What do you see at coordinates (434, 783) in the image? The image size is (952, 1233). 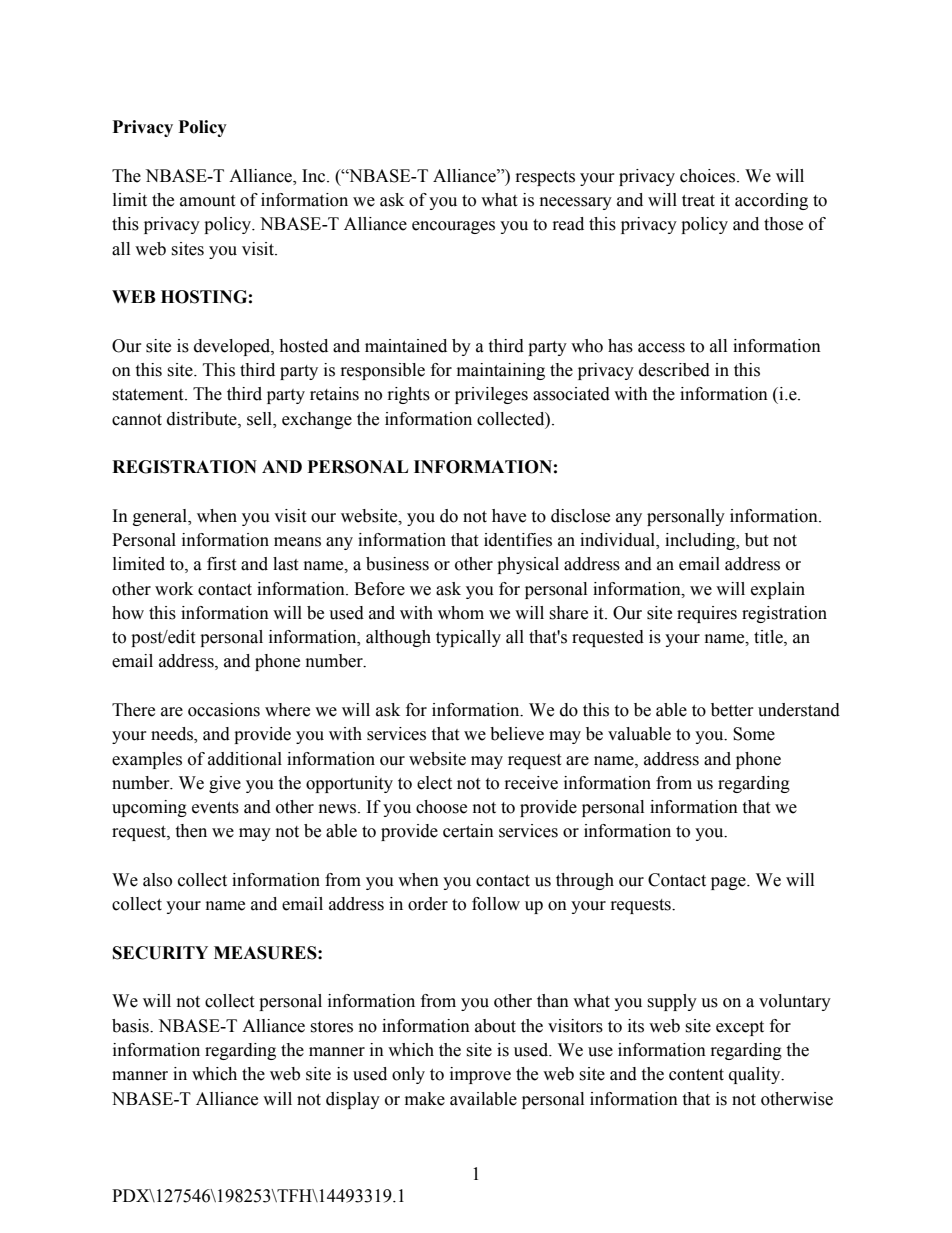 I see `elect` at bounding box center [434, 783].
